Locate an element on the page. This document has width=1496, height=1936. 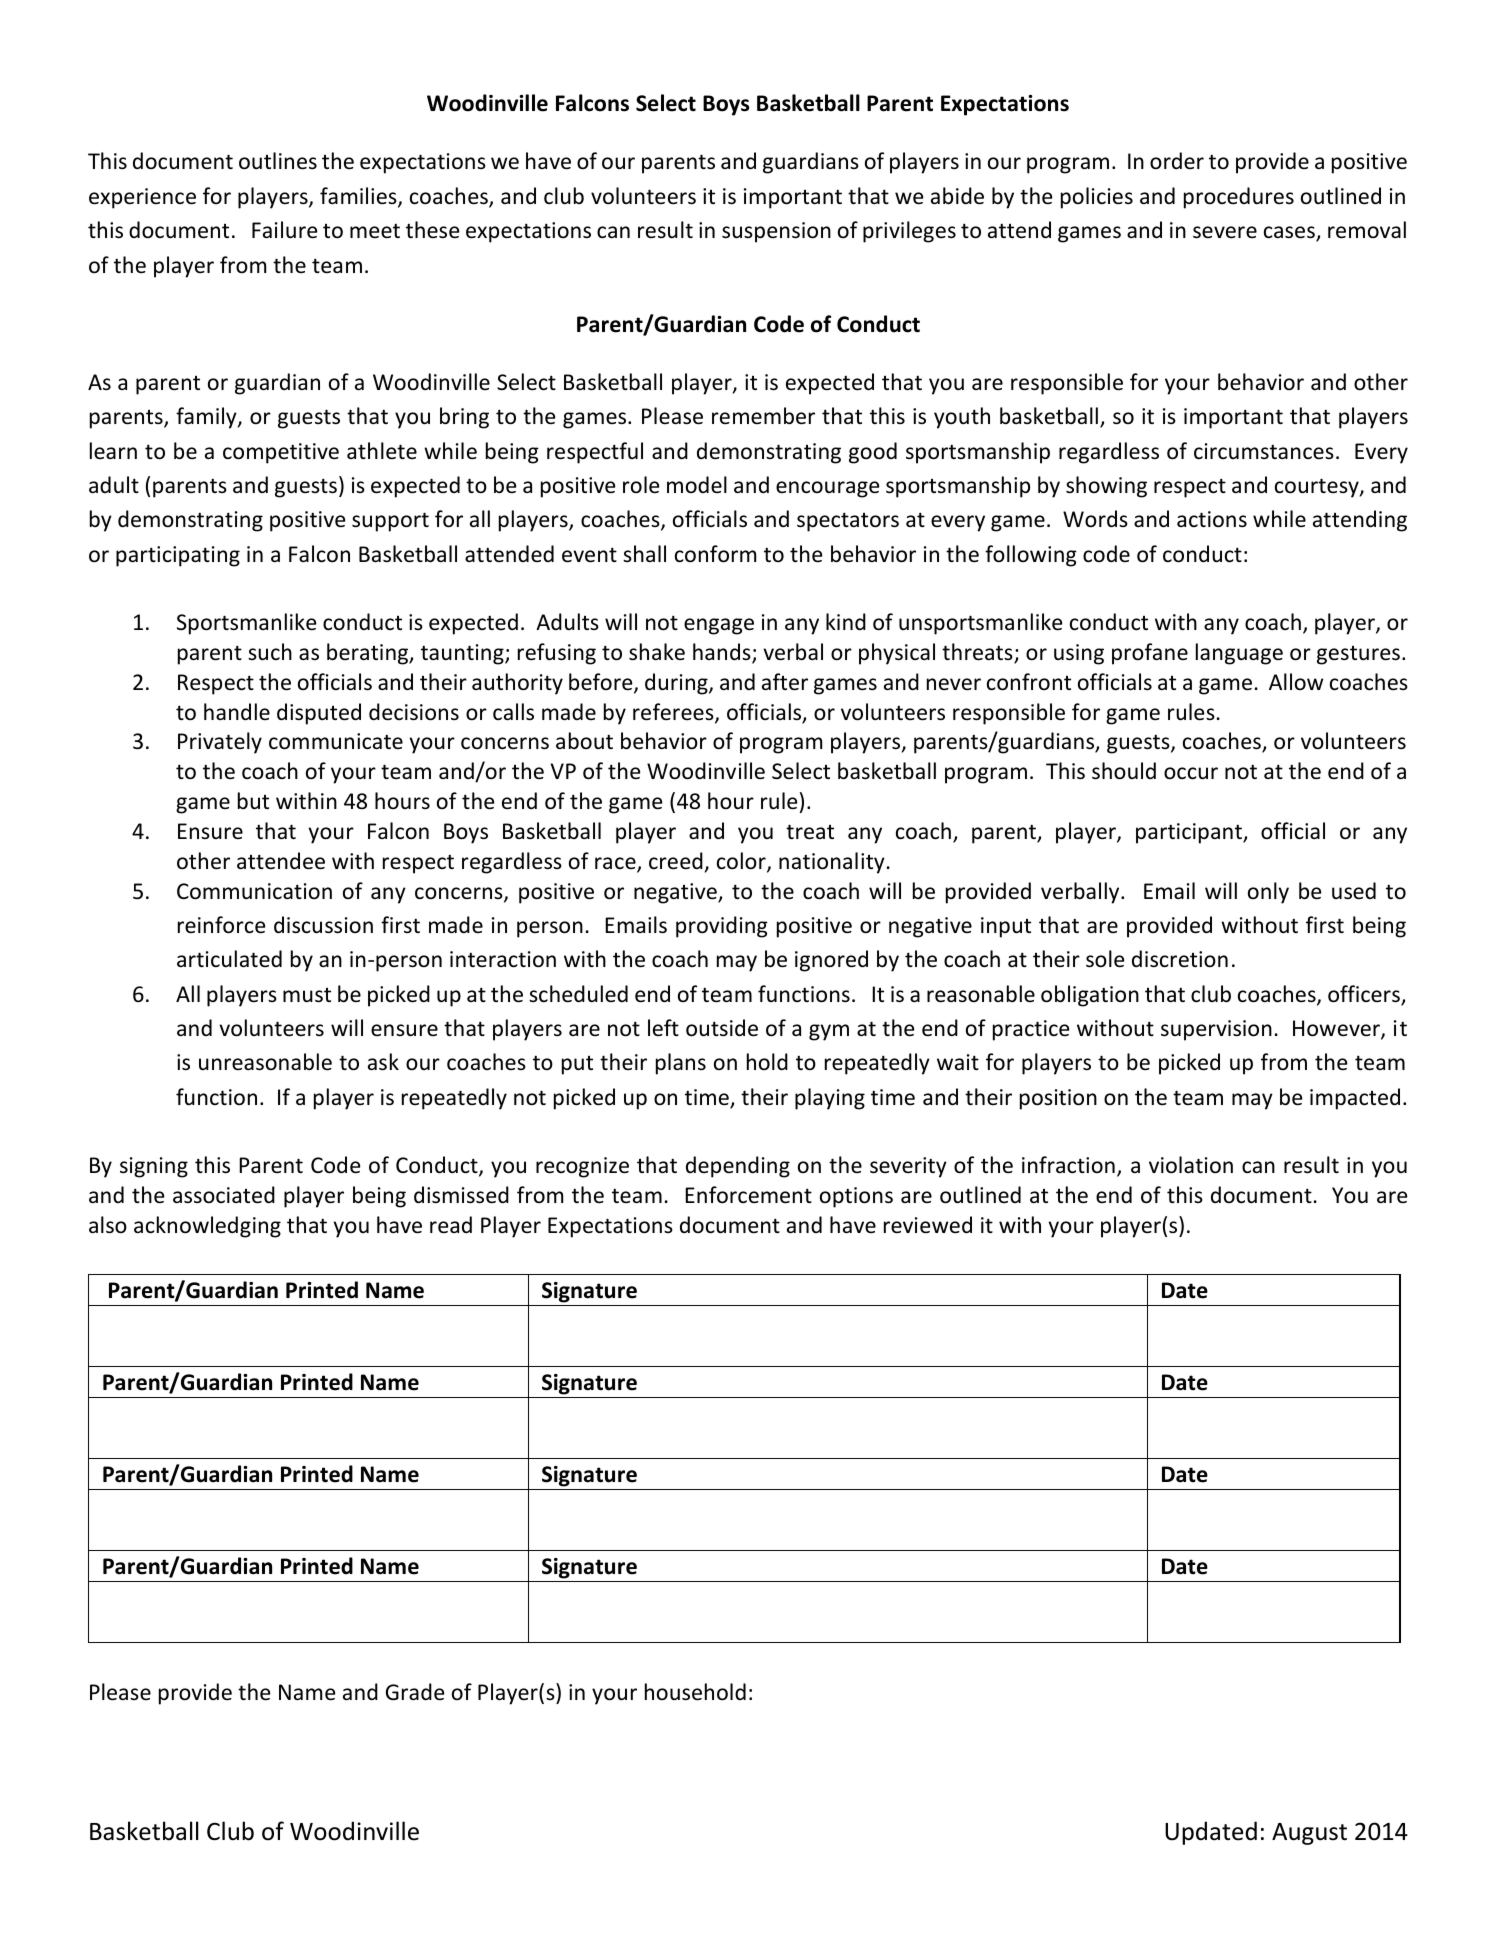
outside is located at coordinates (722, 1028).
